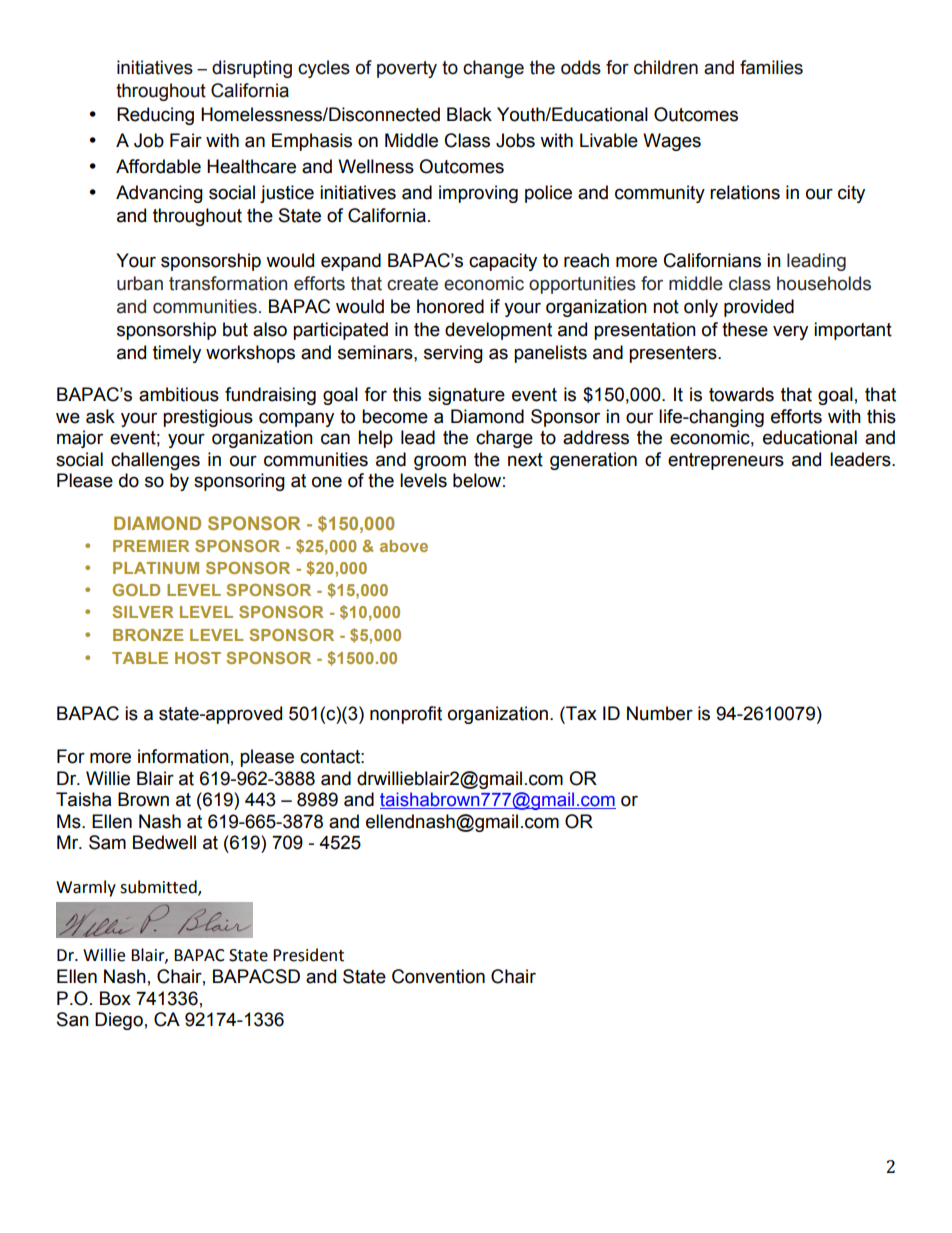 Image resolution: width=952 pixels, height=1233 pixels. Describe the element at coordinates (660, 713) in the screenshot. I see `Number` at that location.
